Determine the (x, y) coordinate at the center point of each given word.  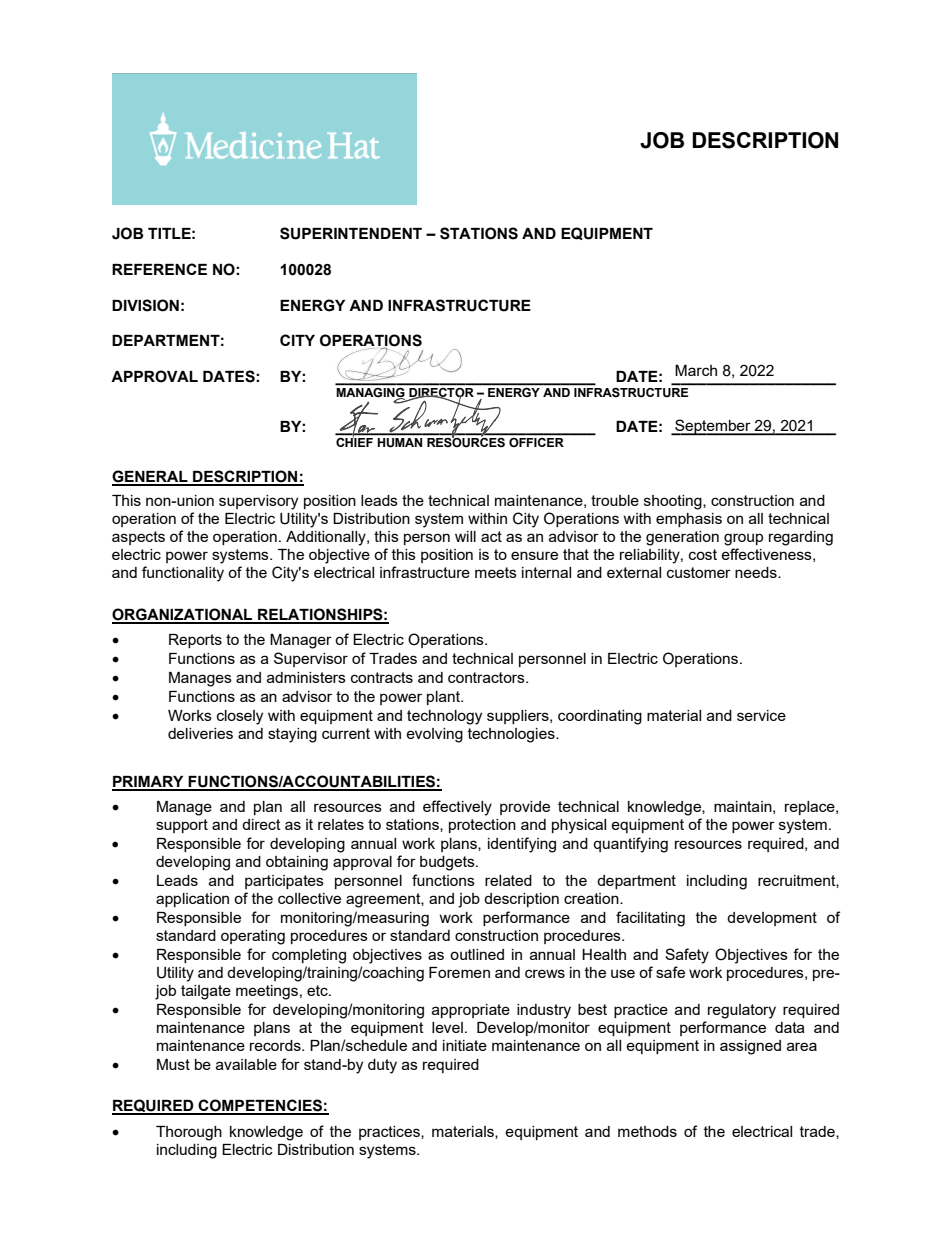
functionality (183, 574)
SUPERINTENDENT (351, 233)
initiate (465, 1045)
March (696, 370)
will (465, 536)
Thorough (189, 1133)
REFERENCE (159, 269)
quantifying (630, 845)
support (182, 826)
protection (482, 826)
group (743, 539)
